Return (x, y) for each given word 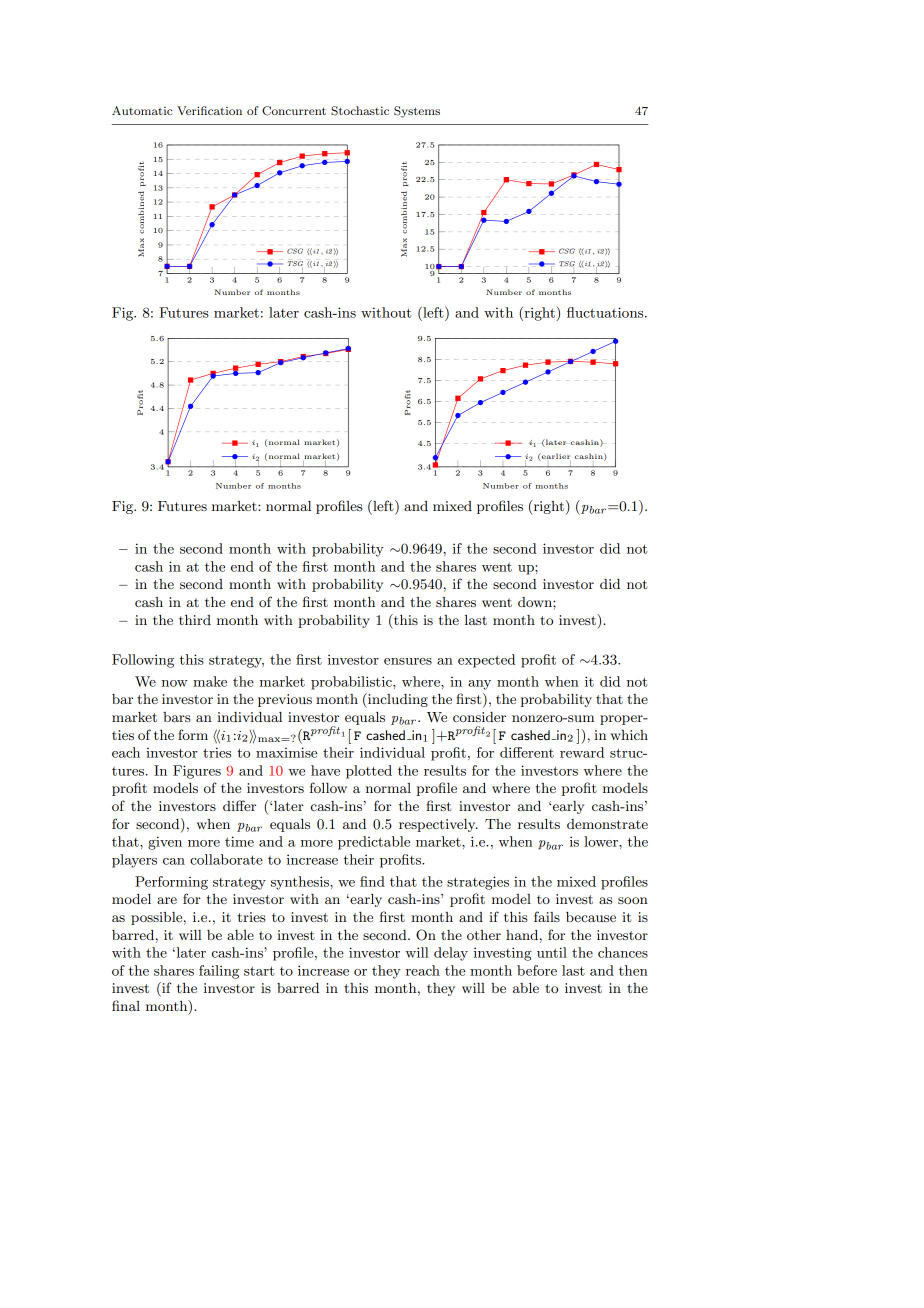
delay (451, 954)
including (397, 700)
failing (219, 972)
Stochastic (360, 111)
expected (486, 661)
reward (582, 752)
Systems (417, 112)
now (175, 683)
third (195, 620)
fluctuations (606, 312)
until (552, 952)
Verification (209, 110)
